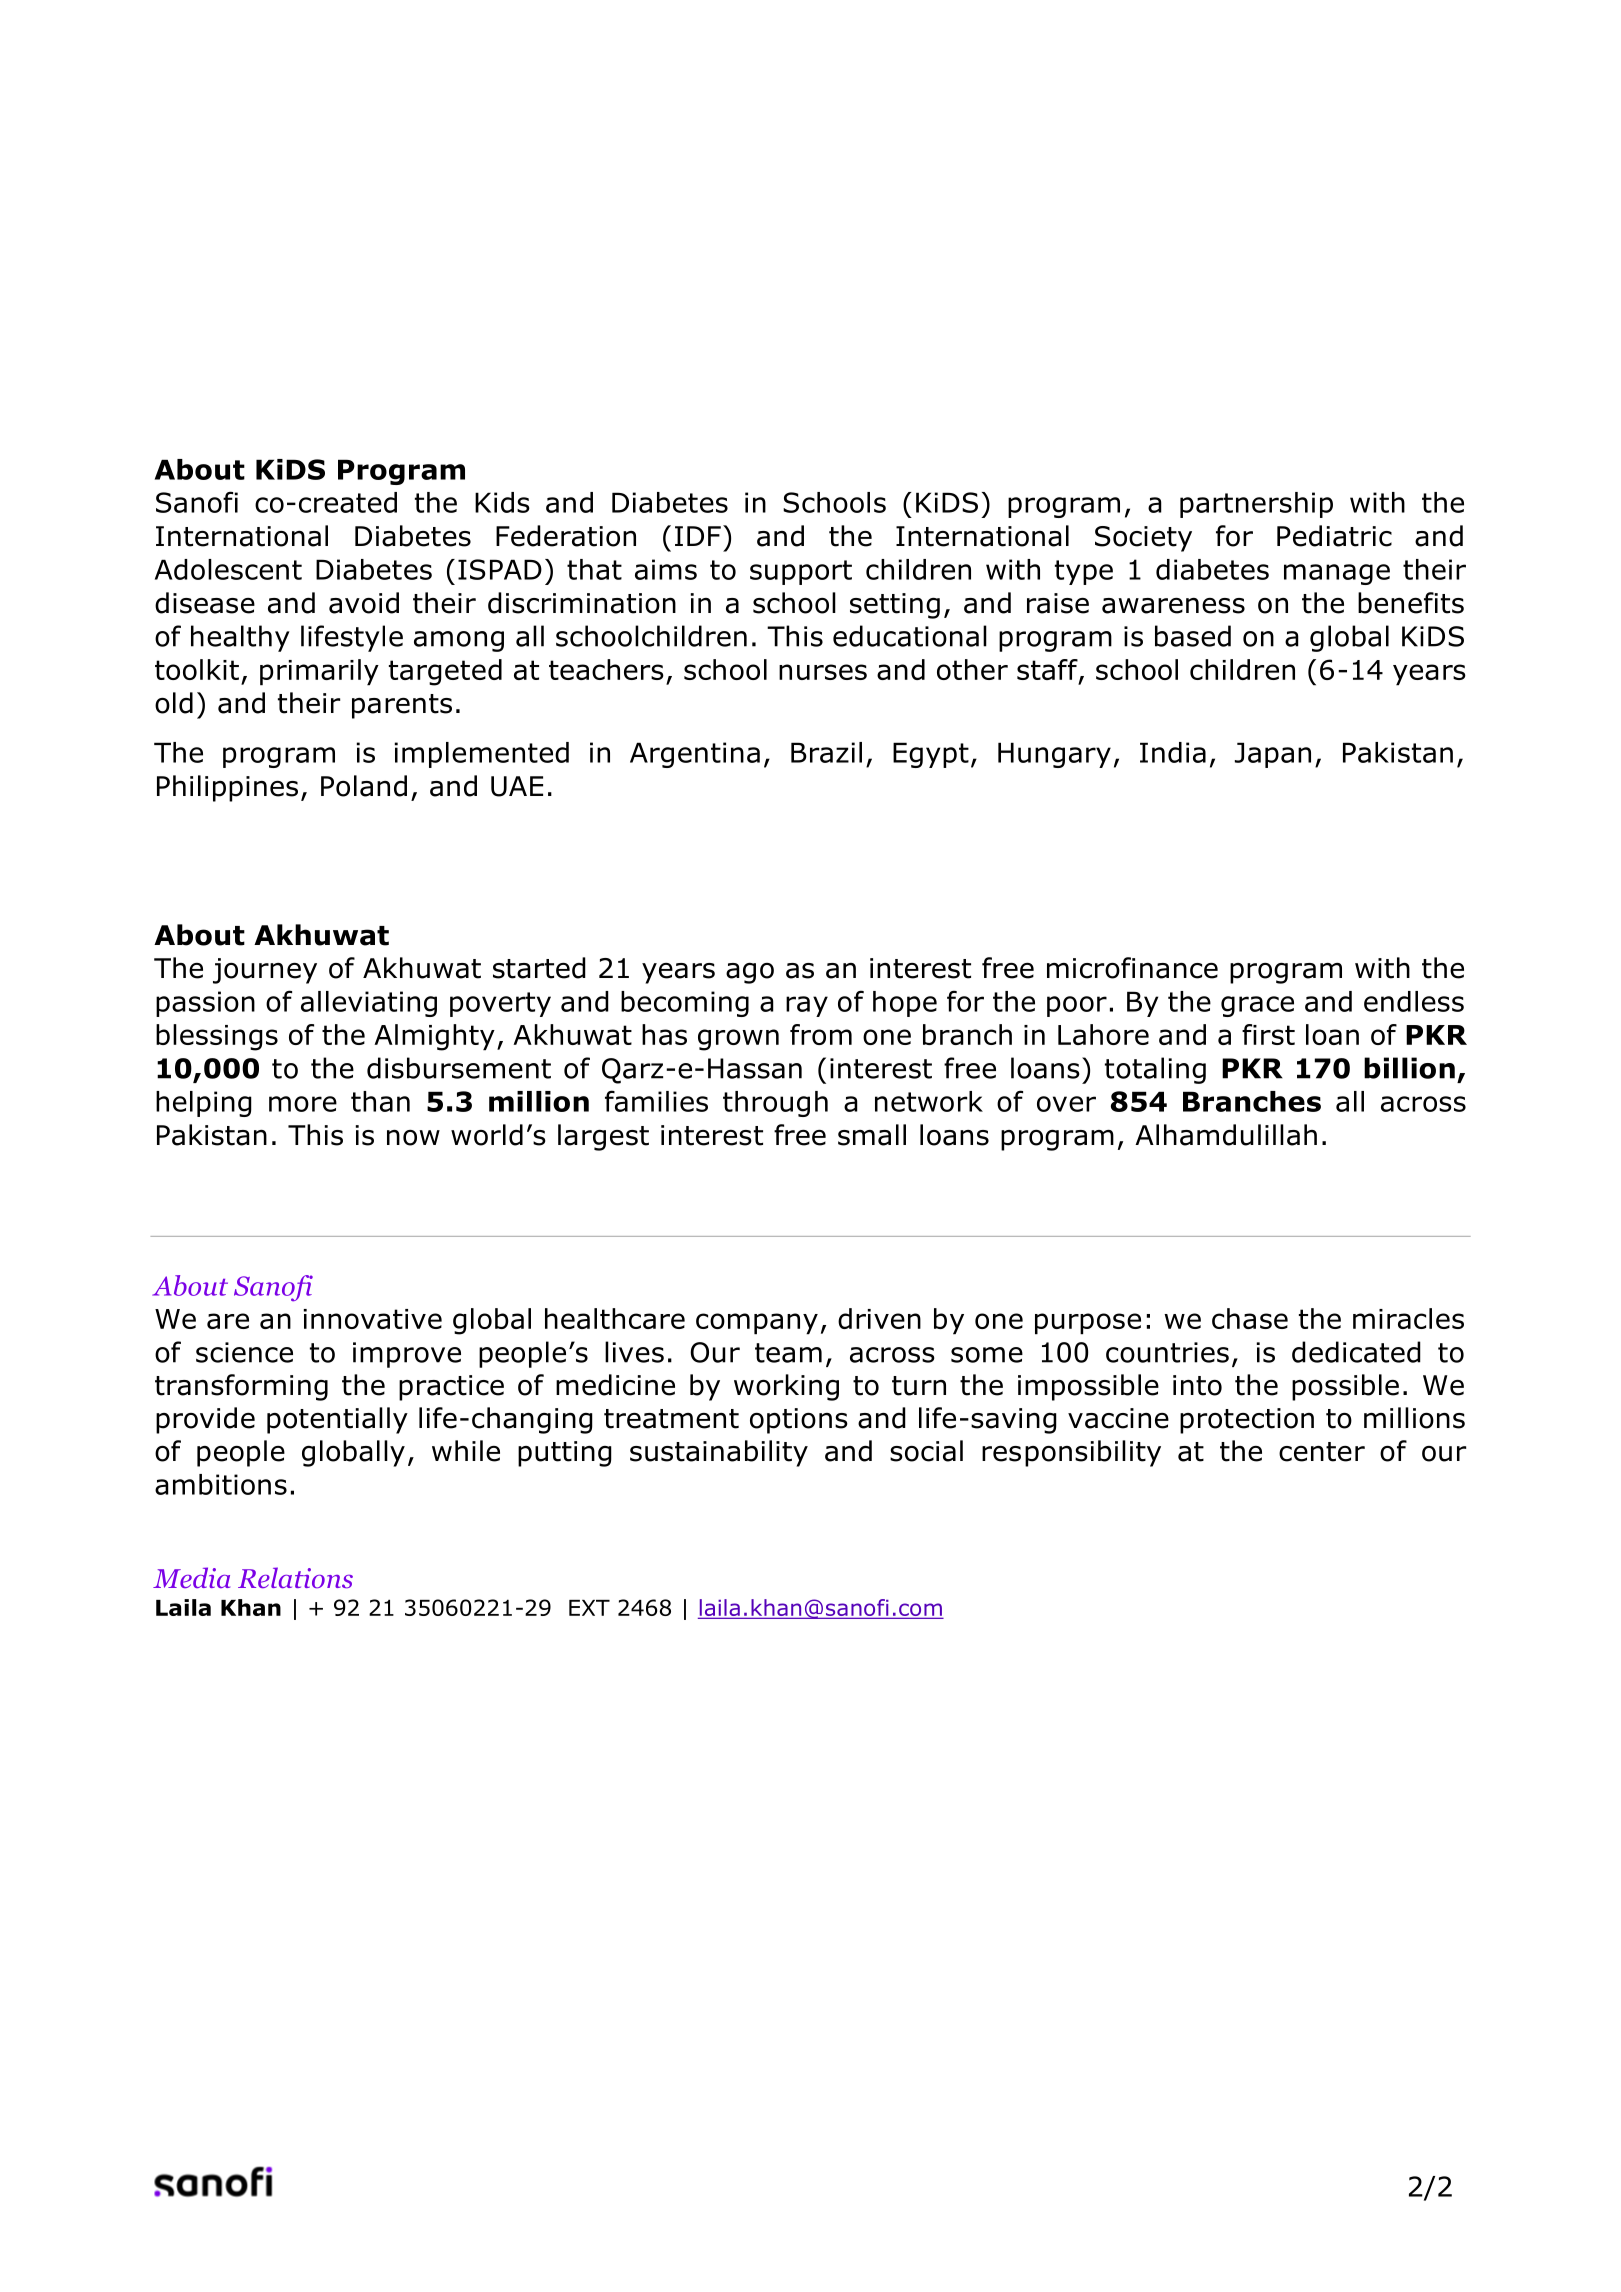 This image has height=2292, width=1621. I want to click on Adolescent, so click(228, 569).
